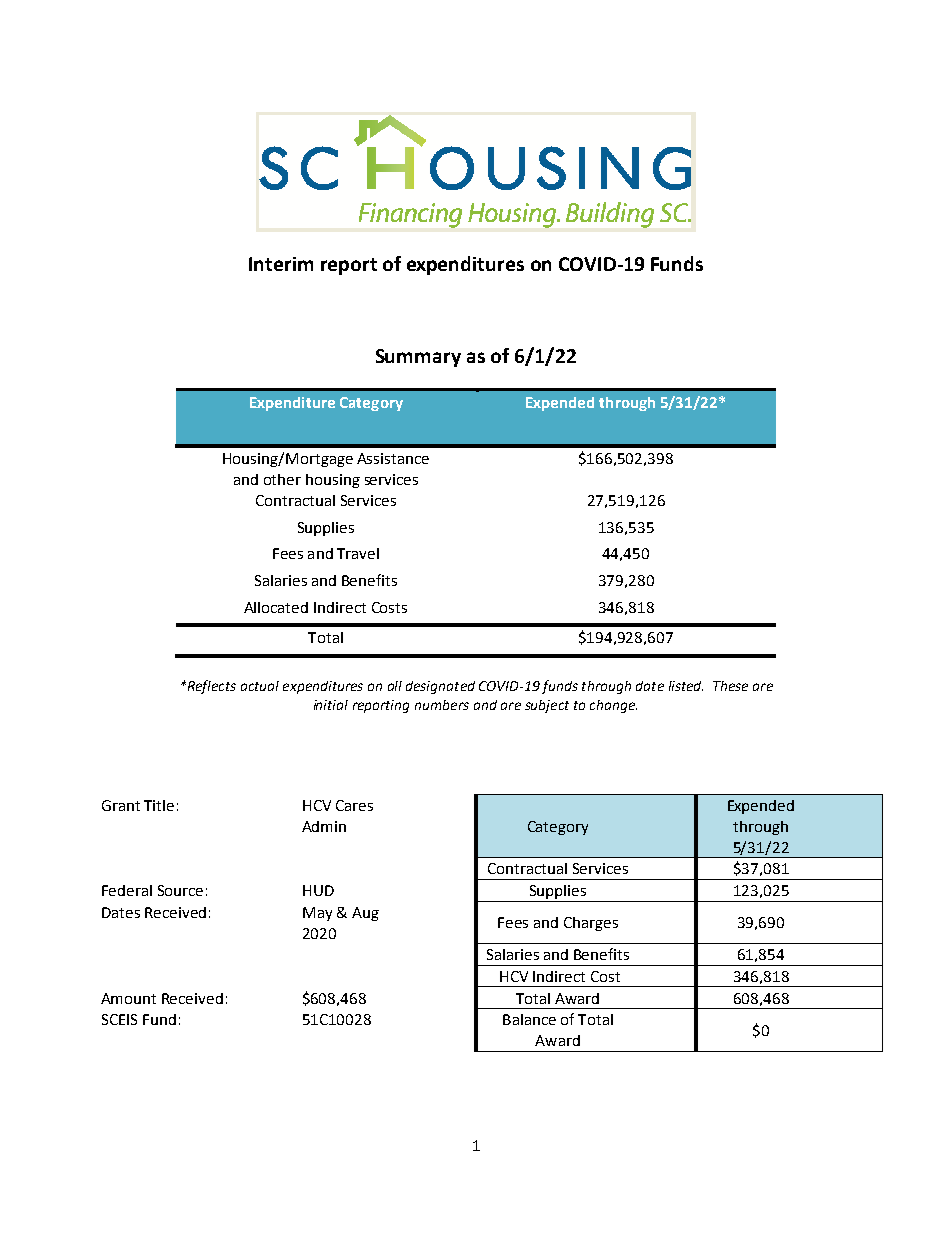  I want to click on Travel, so click(358, 553).
